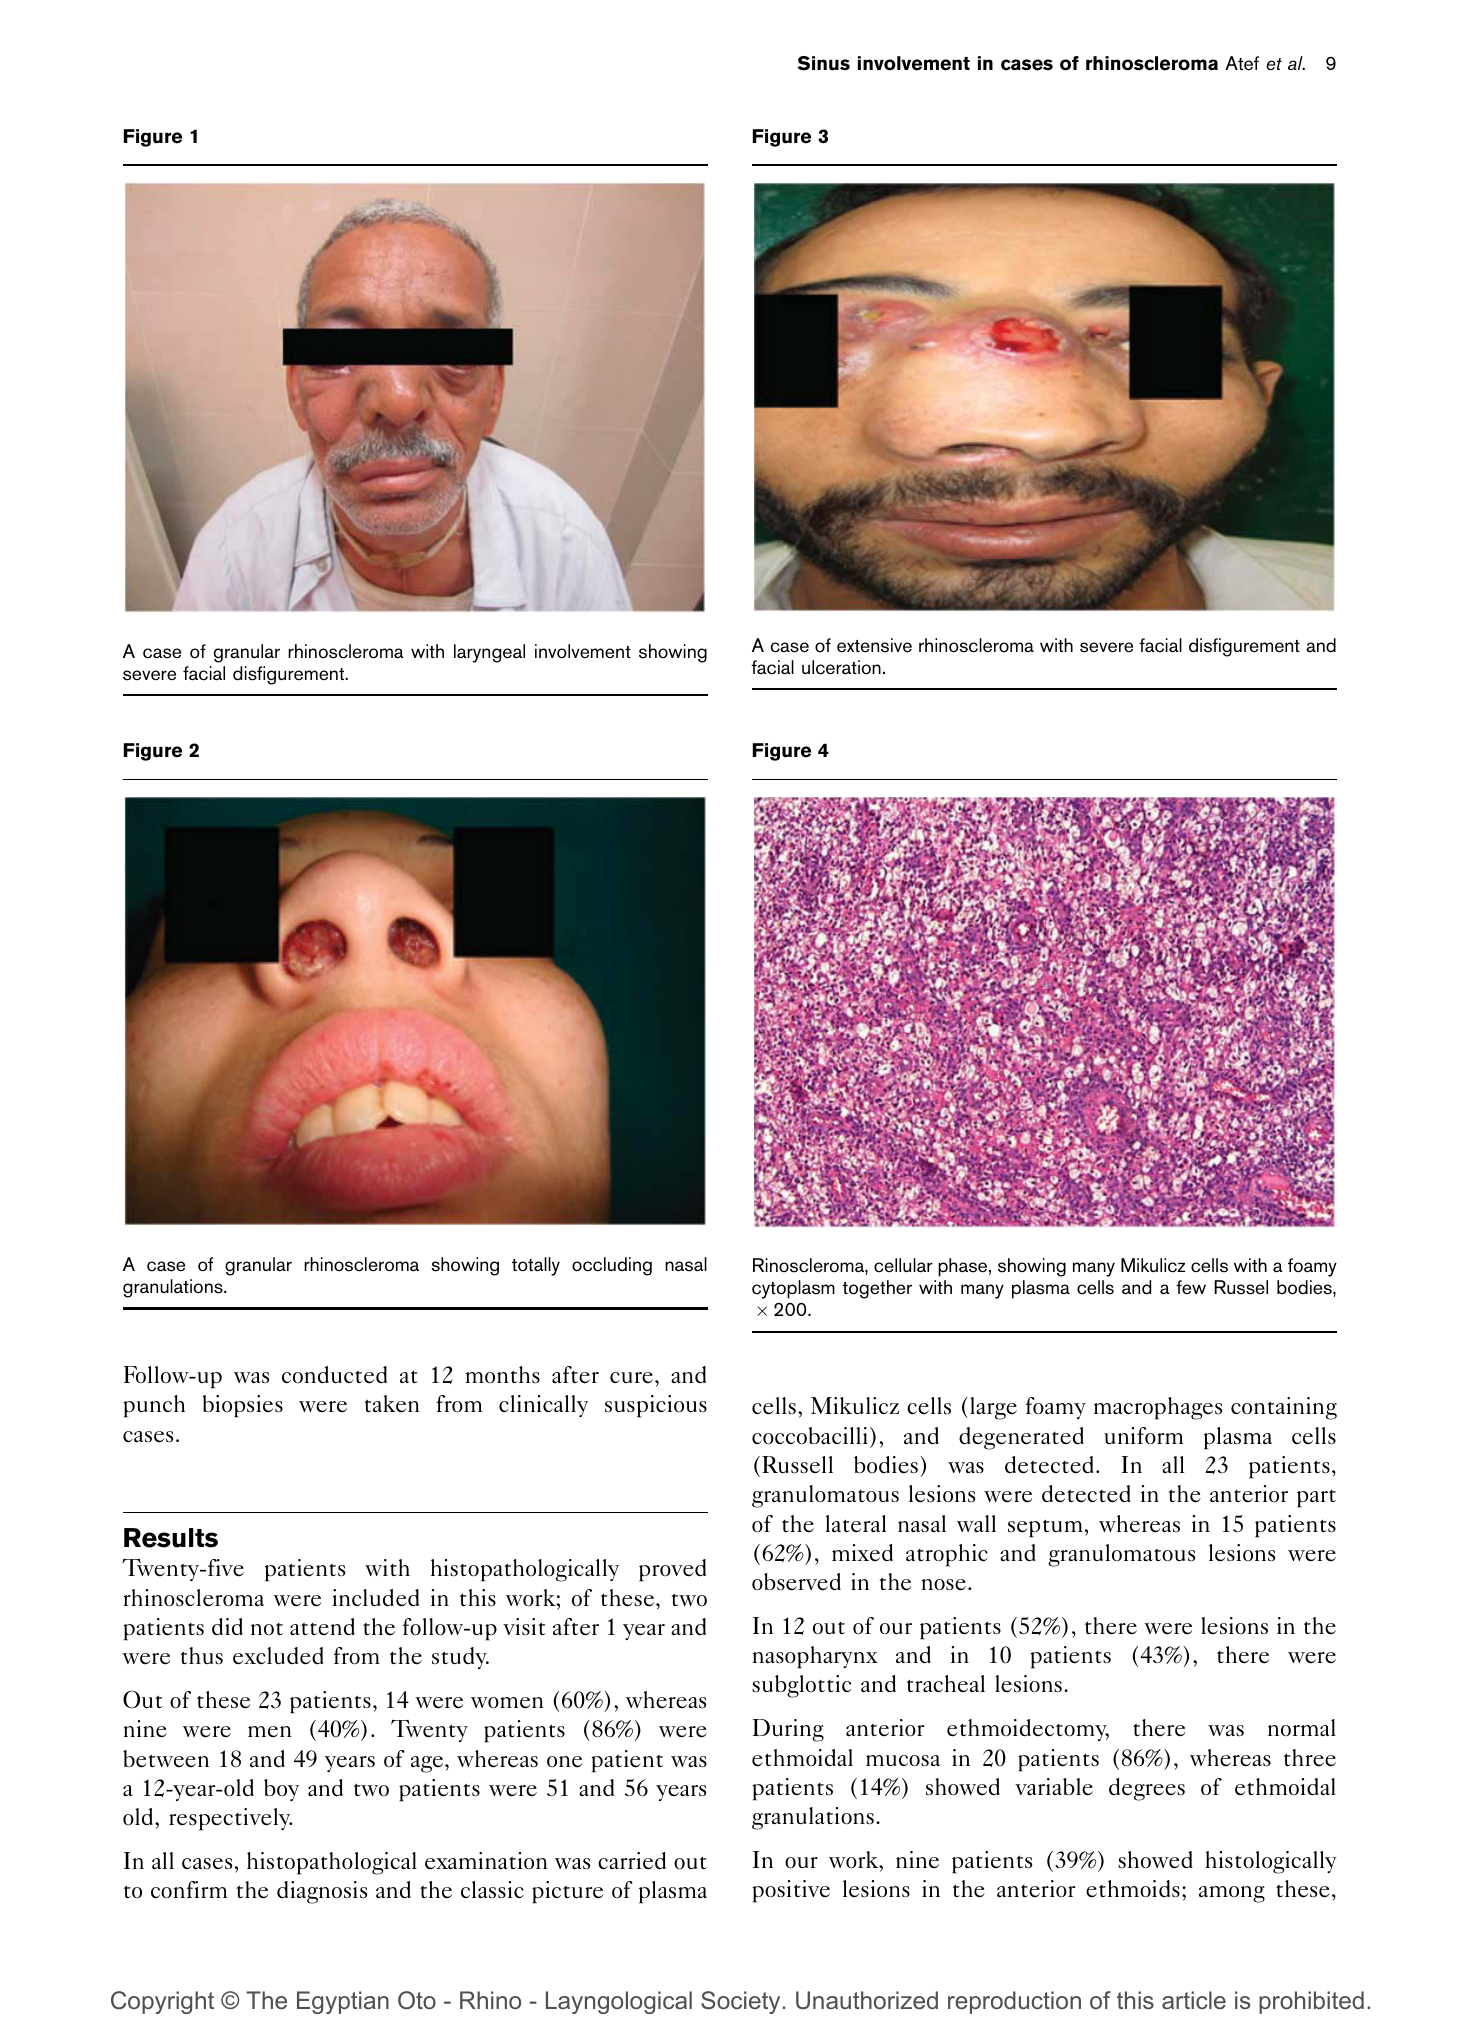 The height and width of the page is (2040, 1457). I want to click on proved, so click(672, 1570).
